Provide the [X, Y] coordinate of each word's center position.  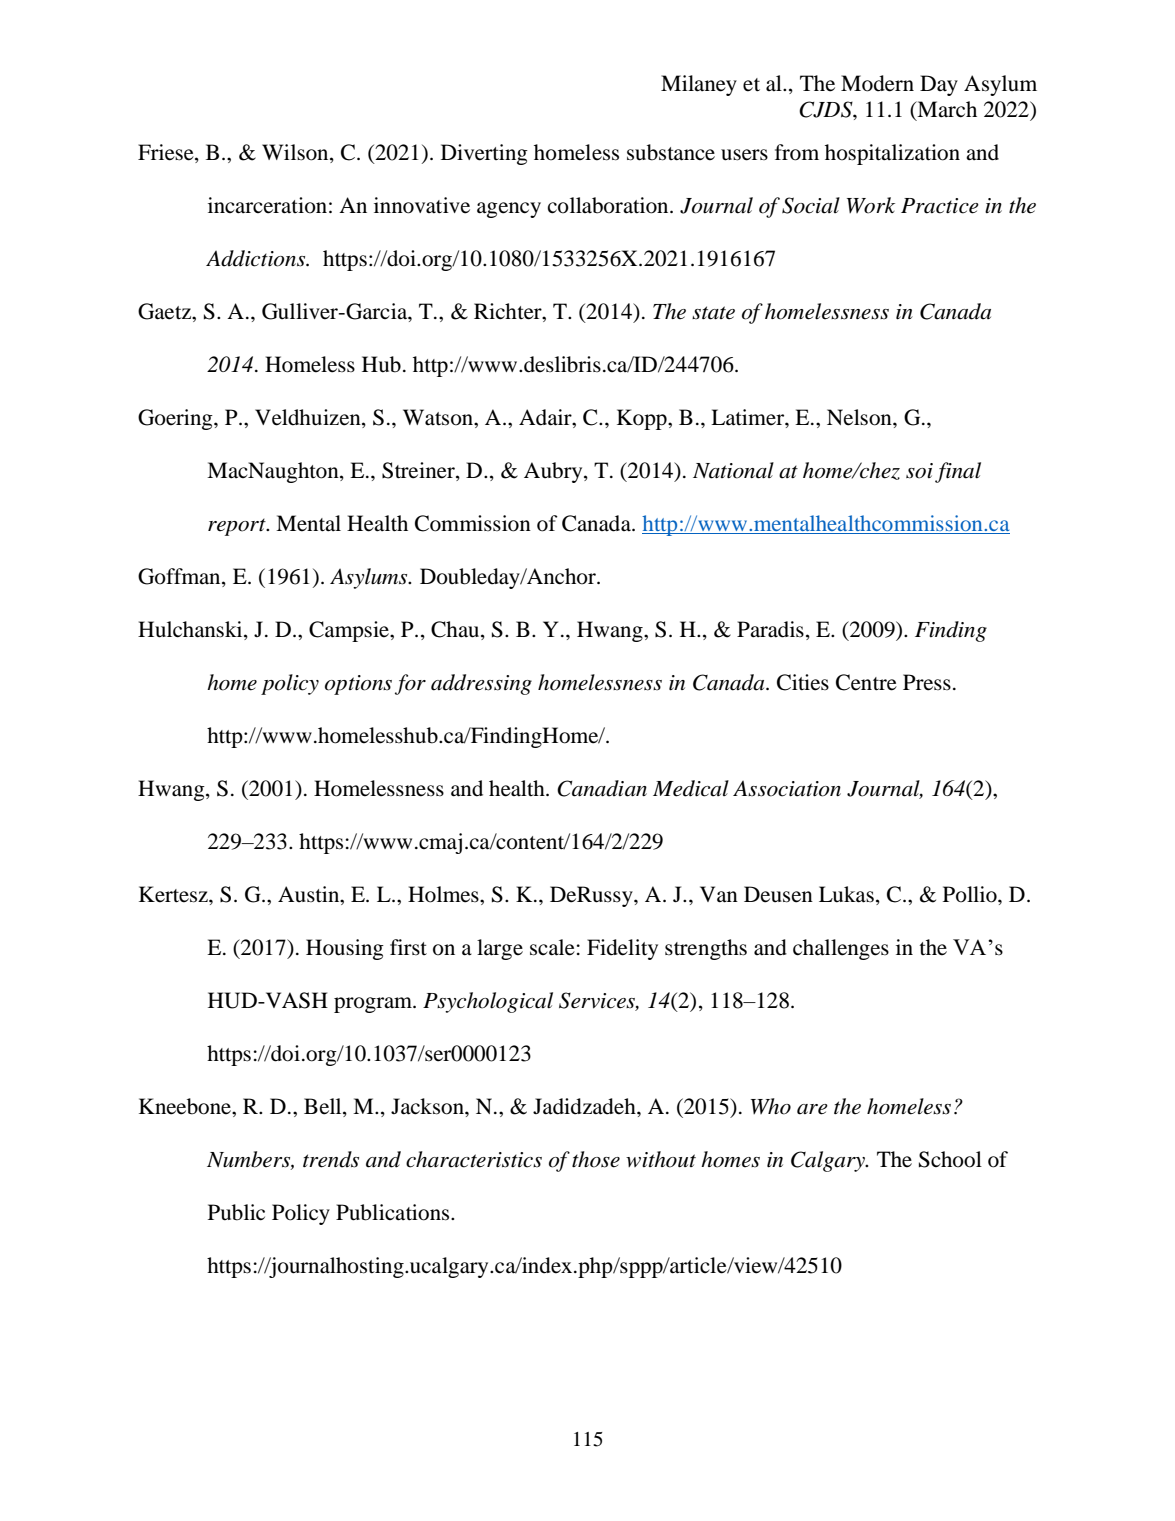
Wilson [296, 153]
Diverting [484, 154]
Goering [176, 419]
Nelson [860, 417]
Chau [456, 630]
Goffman [180, 577]
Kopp [643, 419]
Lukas [846, 894]
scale [552, 947]
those [596, 1159]
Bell [324, 1107]
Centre [866, 682]
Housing [345, 949]
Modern [877, 83]
